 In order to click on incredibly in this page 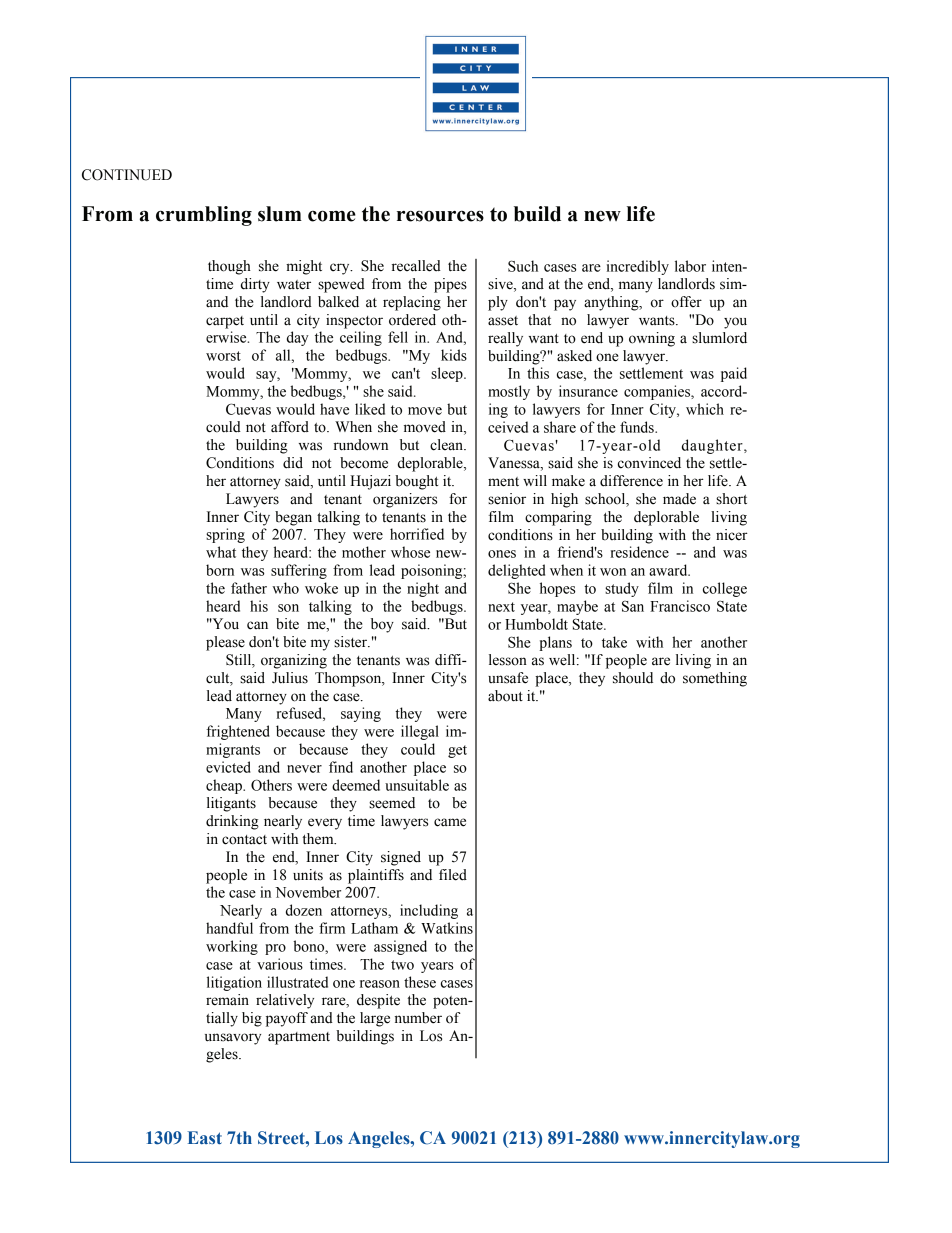, I will do `click(638, 267)`.
